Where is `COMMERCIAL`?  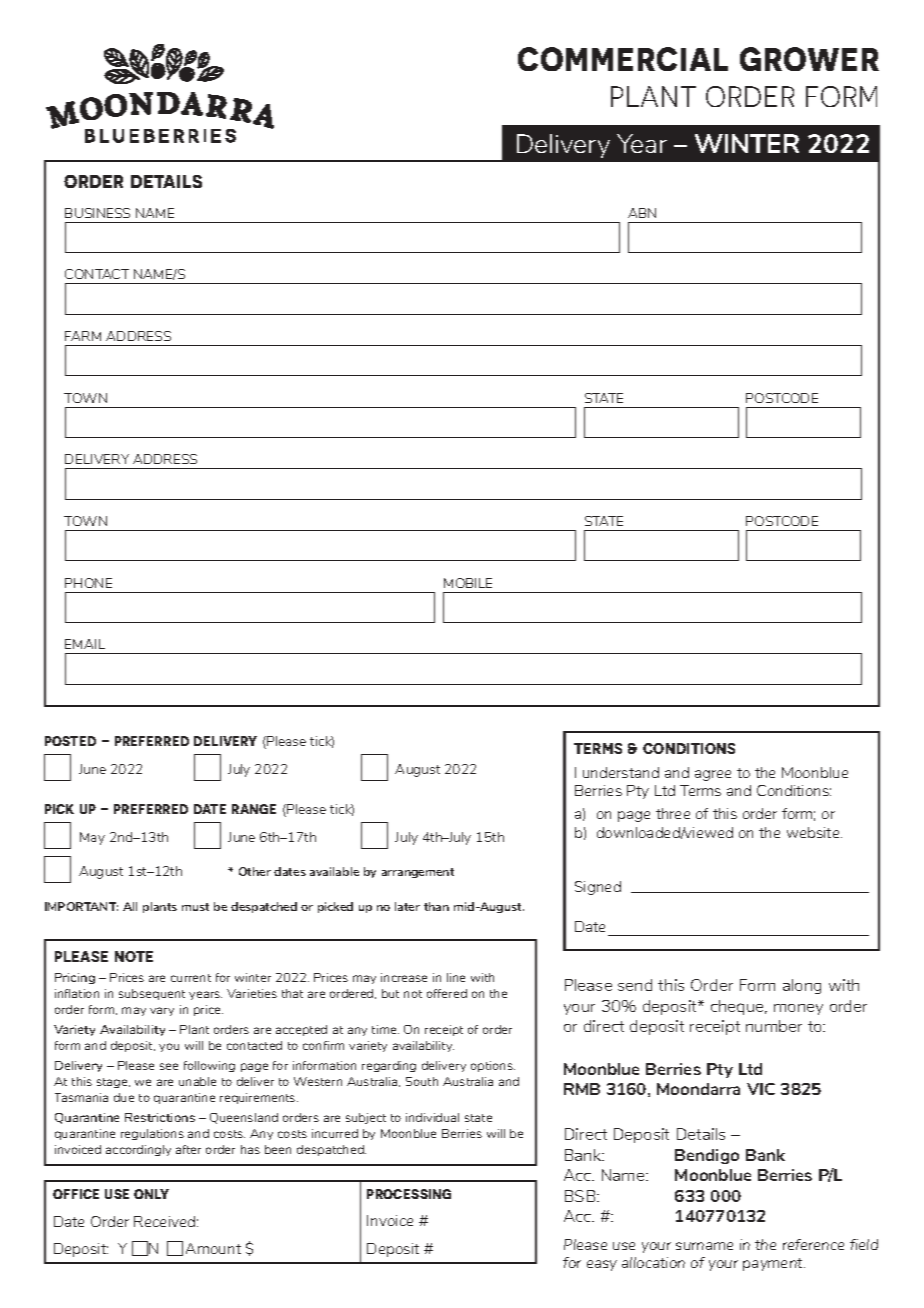 COMMERCIAL is located at coordinates (623, 59).
